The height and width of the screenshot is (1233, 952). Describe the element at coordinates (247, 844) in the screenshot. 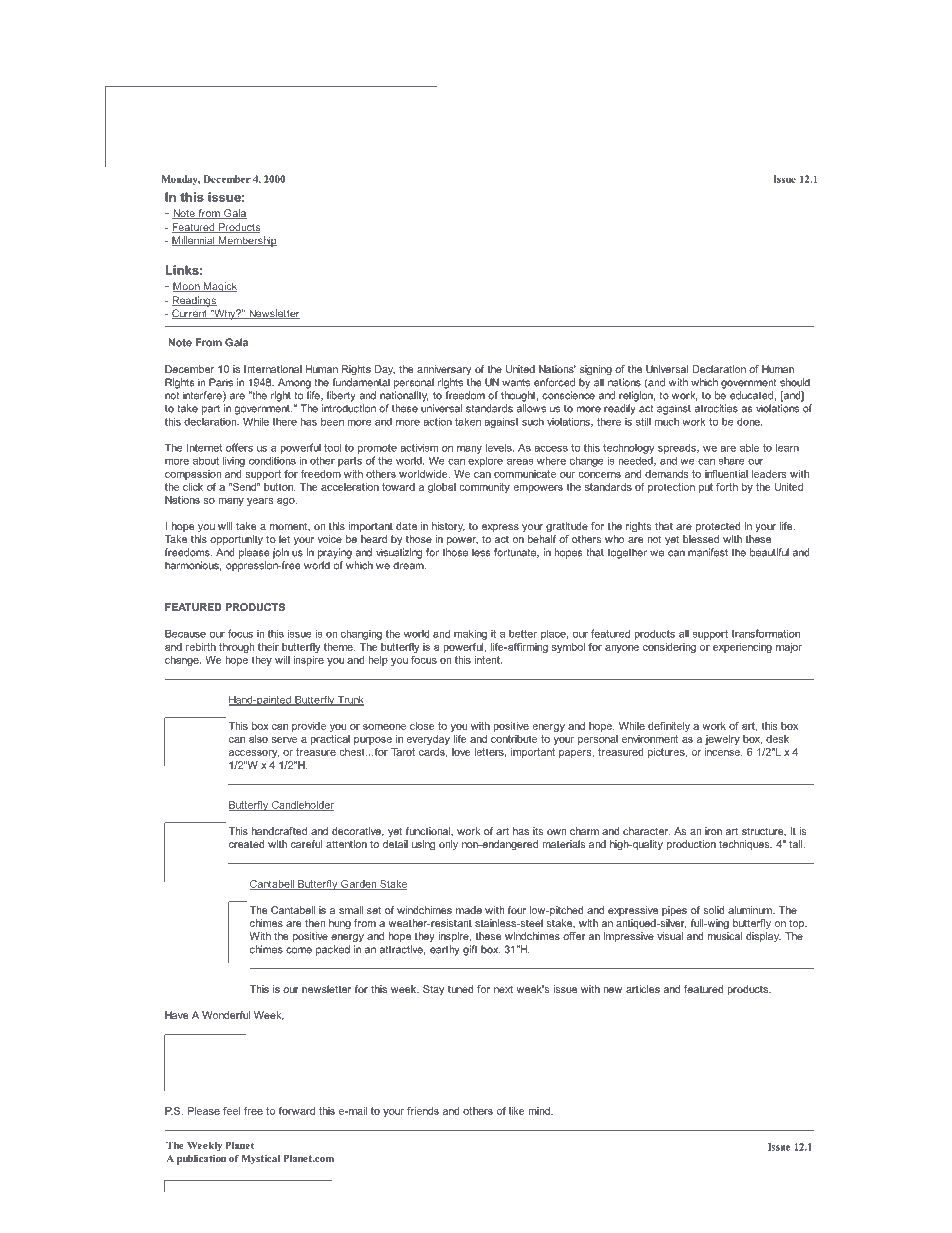

I see `created` at that location.
